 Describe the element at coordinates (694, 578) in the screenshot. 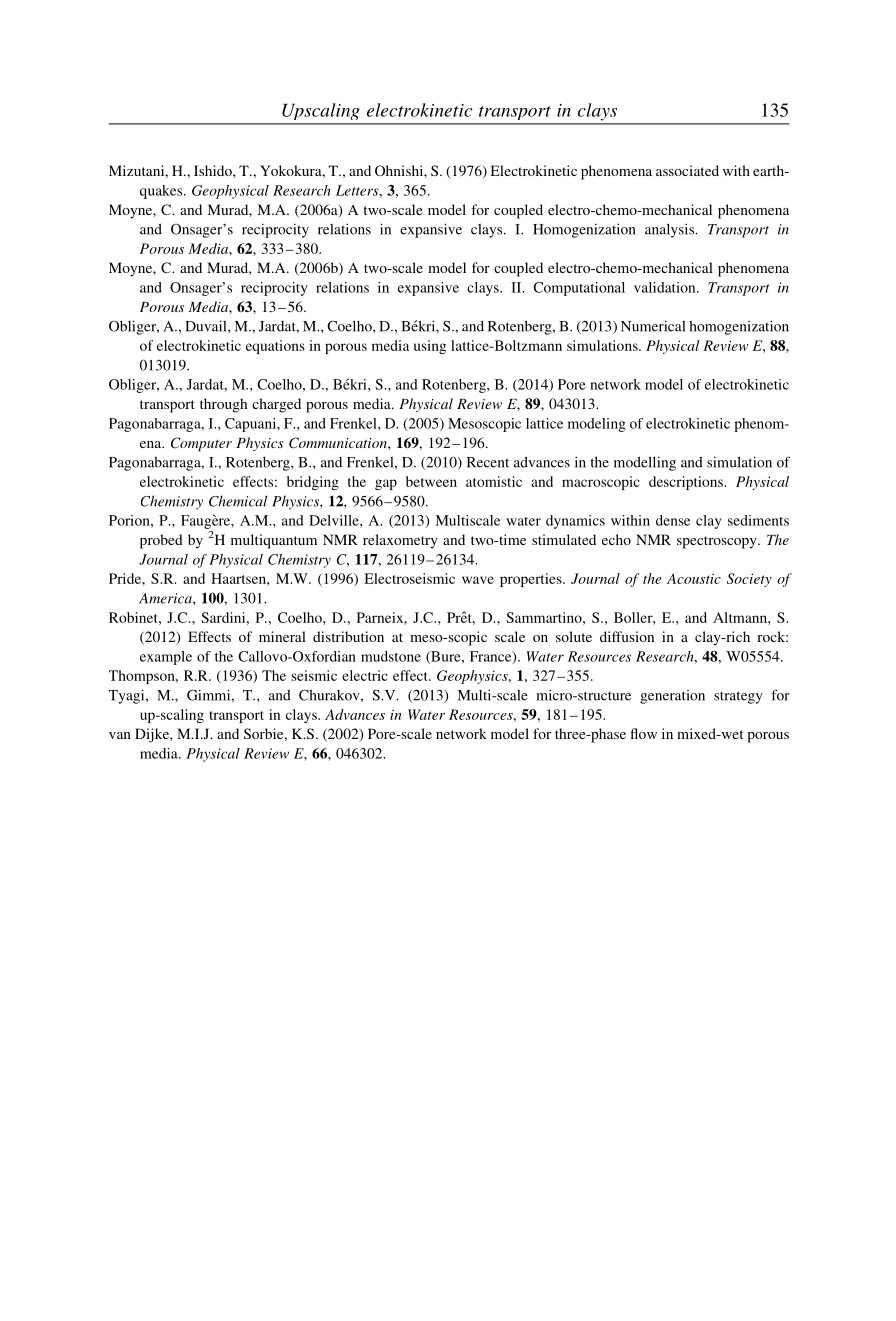

I see `Acoustic` at that location.
